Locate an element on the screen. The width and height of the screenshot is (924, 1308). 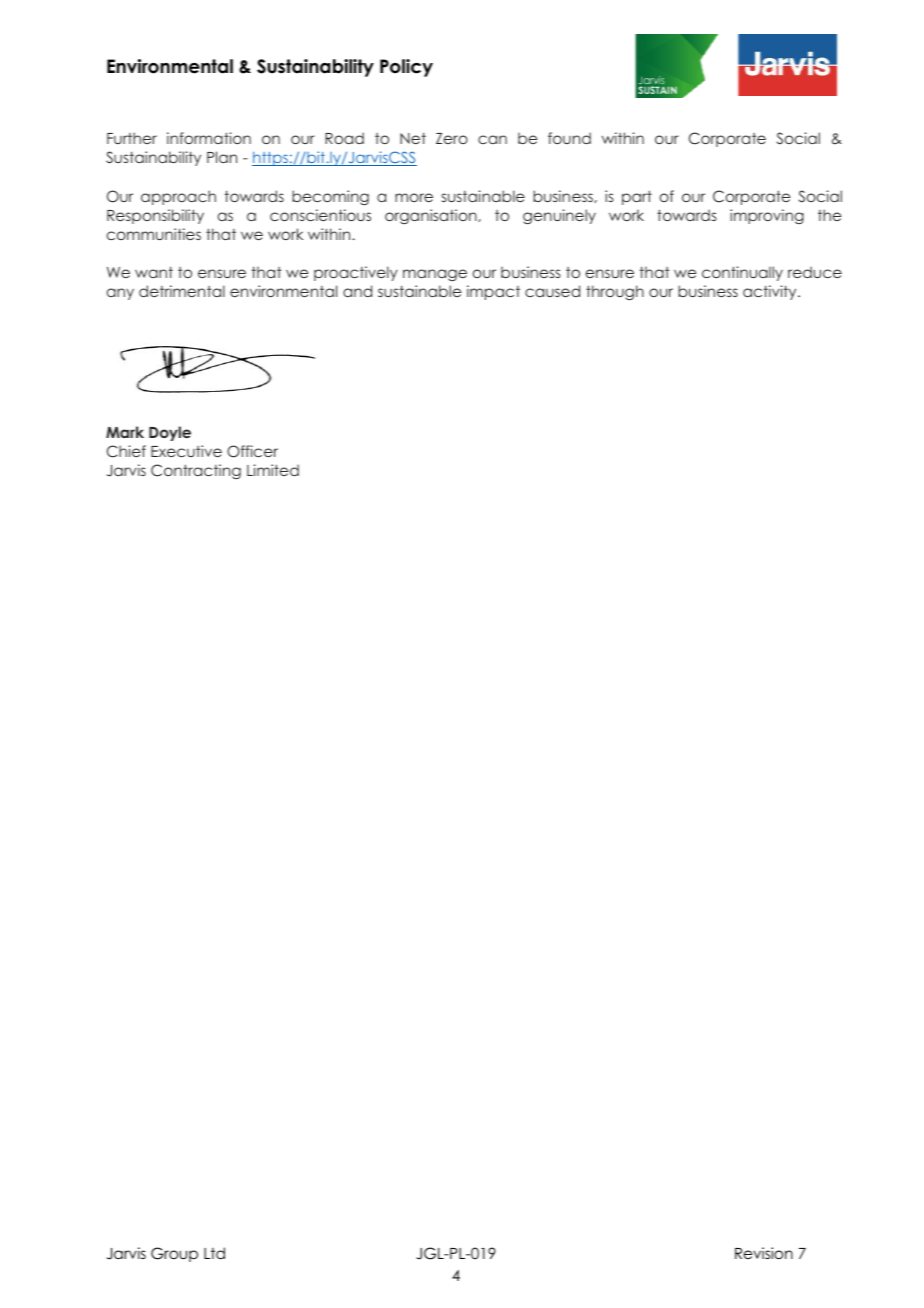
Limited is located at coordinates (273, 470).
